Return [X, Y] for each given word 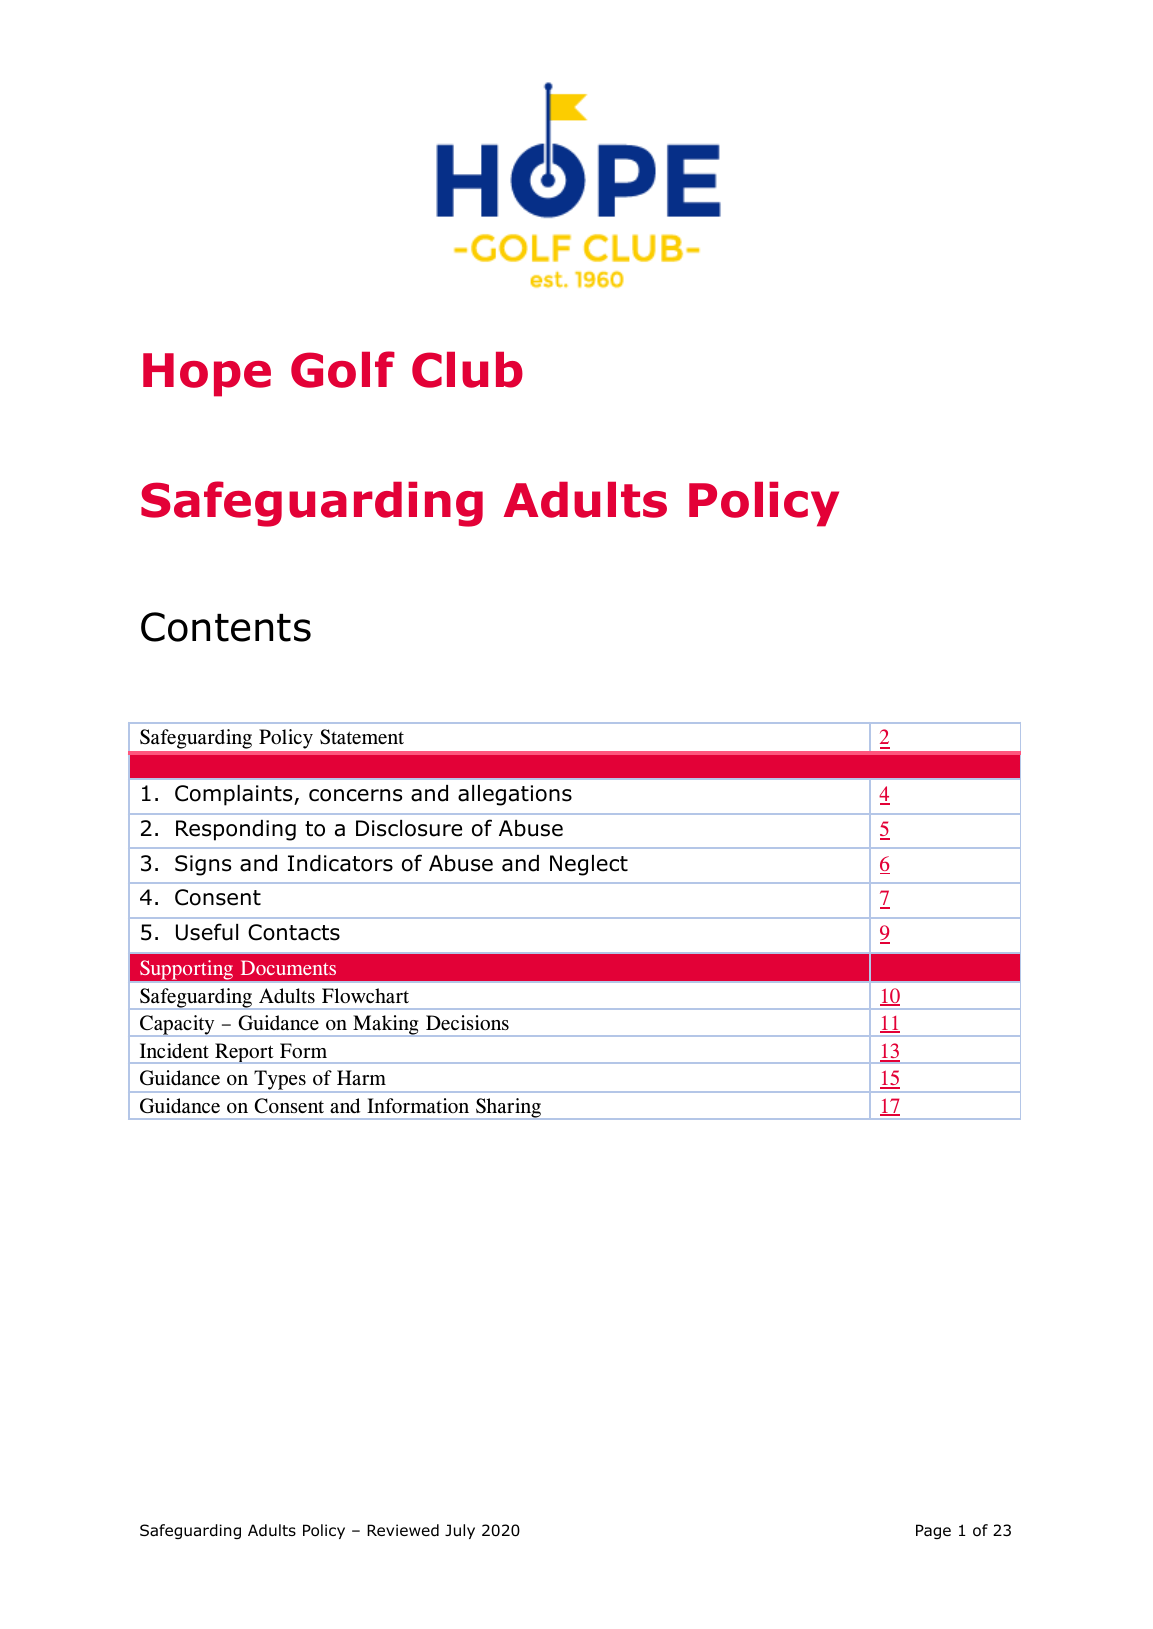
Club [467, 370]
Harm [361, 1078]
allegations [515, 795]
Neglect [589, 865]
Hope [207, 375]
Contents [226, 627]
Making [386, 1026]
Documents [288, 967]
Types [280, 1081]
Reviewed [403, 1530]
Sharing [508, 1109]
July [460, 1531]
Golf [343, 369]
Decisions [467, 1022]
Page [933, 1531]
